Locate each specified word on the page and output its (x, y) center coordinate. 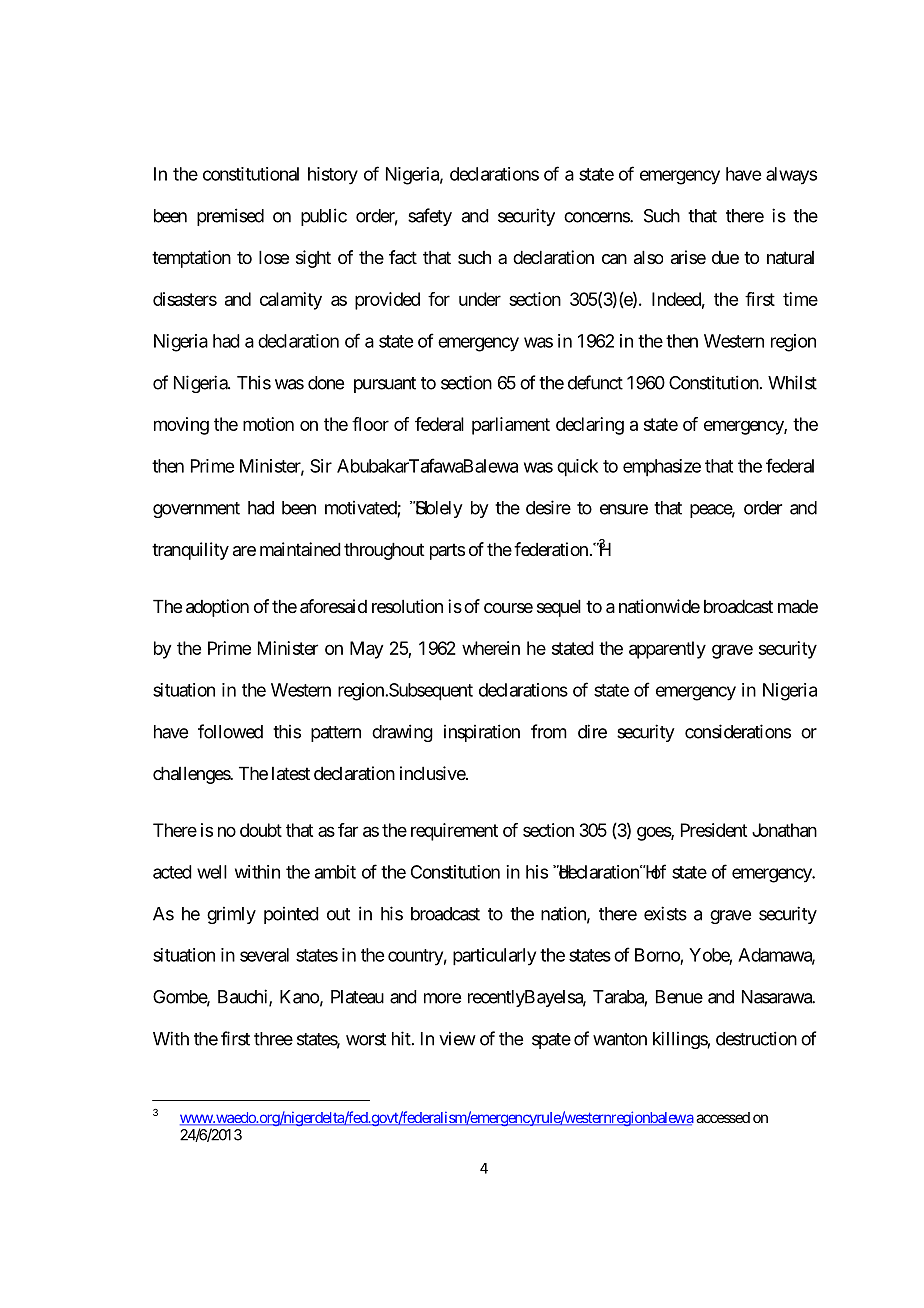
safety (430, 217)
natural (790, 257)
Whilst (792, 382)
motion (268, 424)
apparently (667, 650)
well (212, 872)
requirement (454, 832)
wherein (491, 648)
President (714, 830)
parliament (511, 426)
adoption (217, 608)
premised (230, 217)
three (273, 1039)
